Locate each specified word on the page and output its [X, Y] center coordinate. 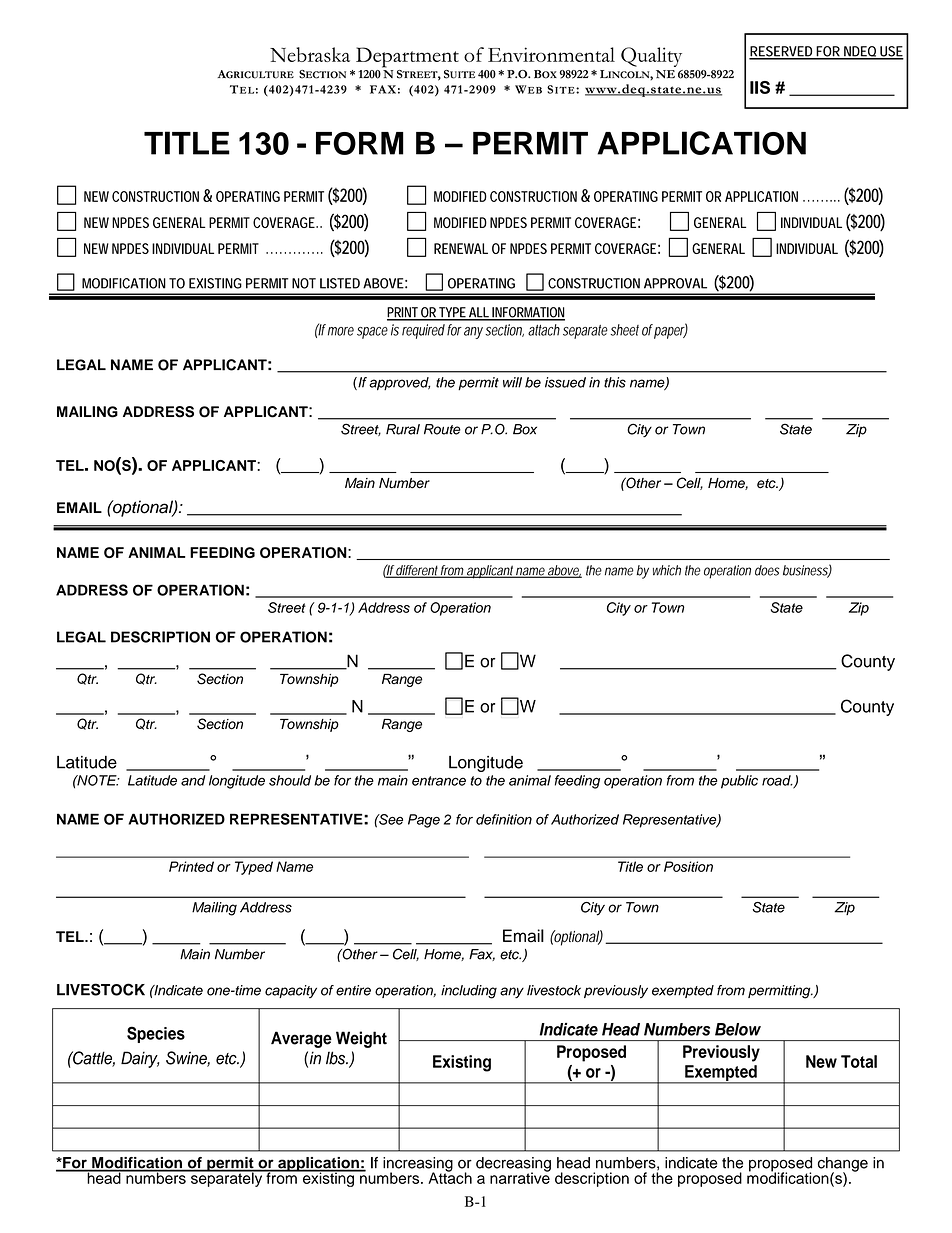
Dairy [140, 1059]
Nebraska [310, 54]
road [777, 780]
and [193, 780]
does [767, 570]
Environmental [551, 54]
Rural [403, 429]
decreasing [513, 1165]
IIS [760, 87]
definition [504, 819]
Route [442, 429]
